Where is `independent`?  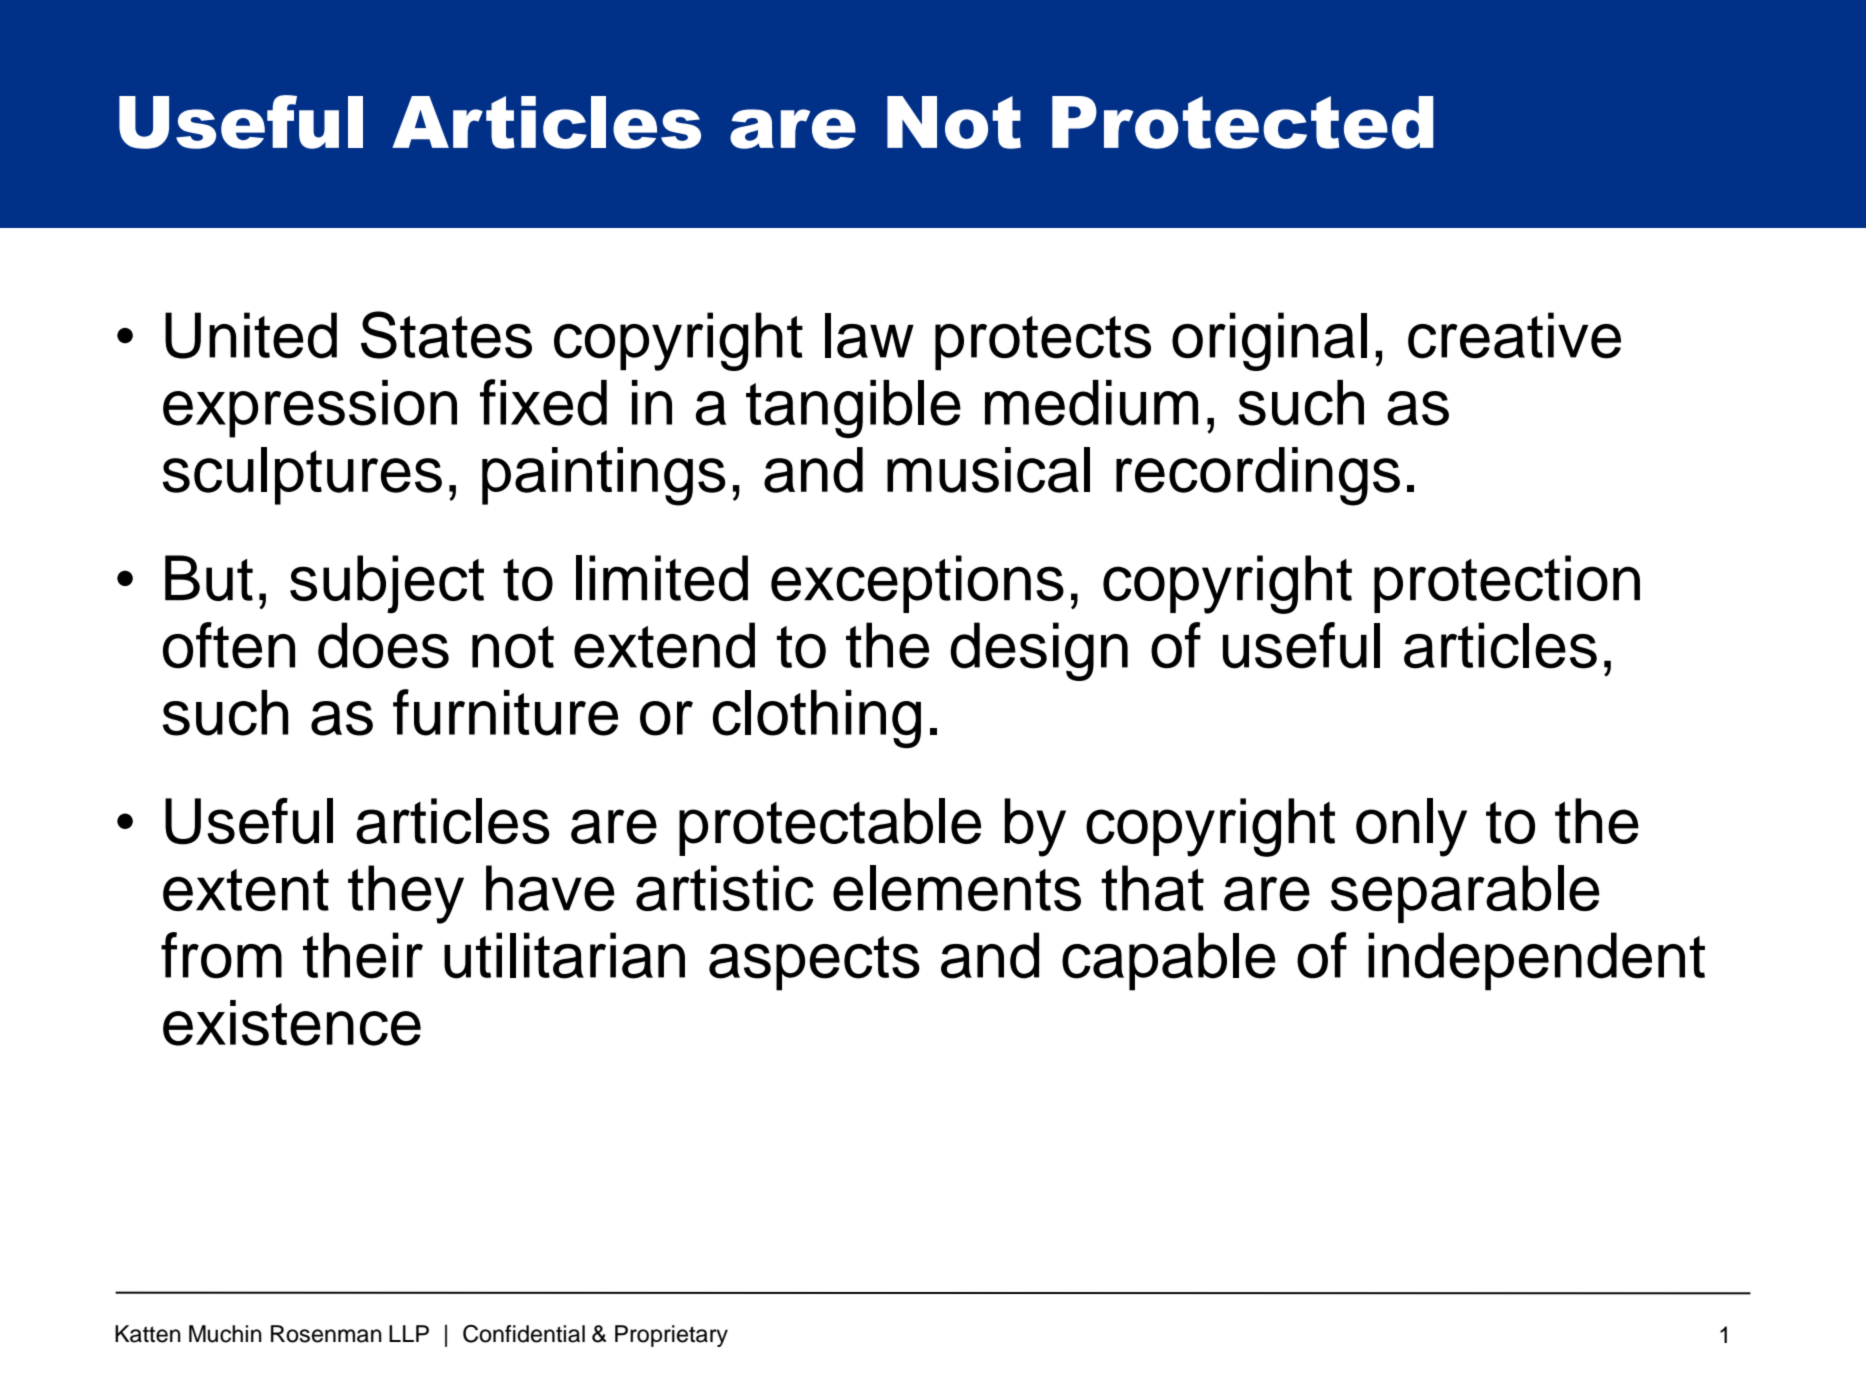
independent is located at coordinates (1536, 961).
